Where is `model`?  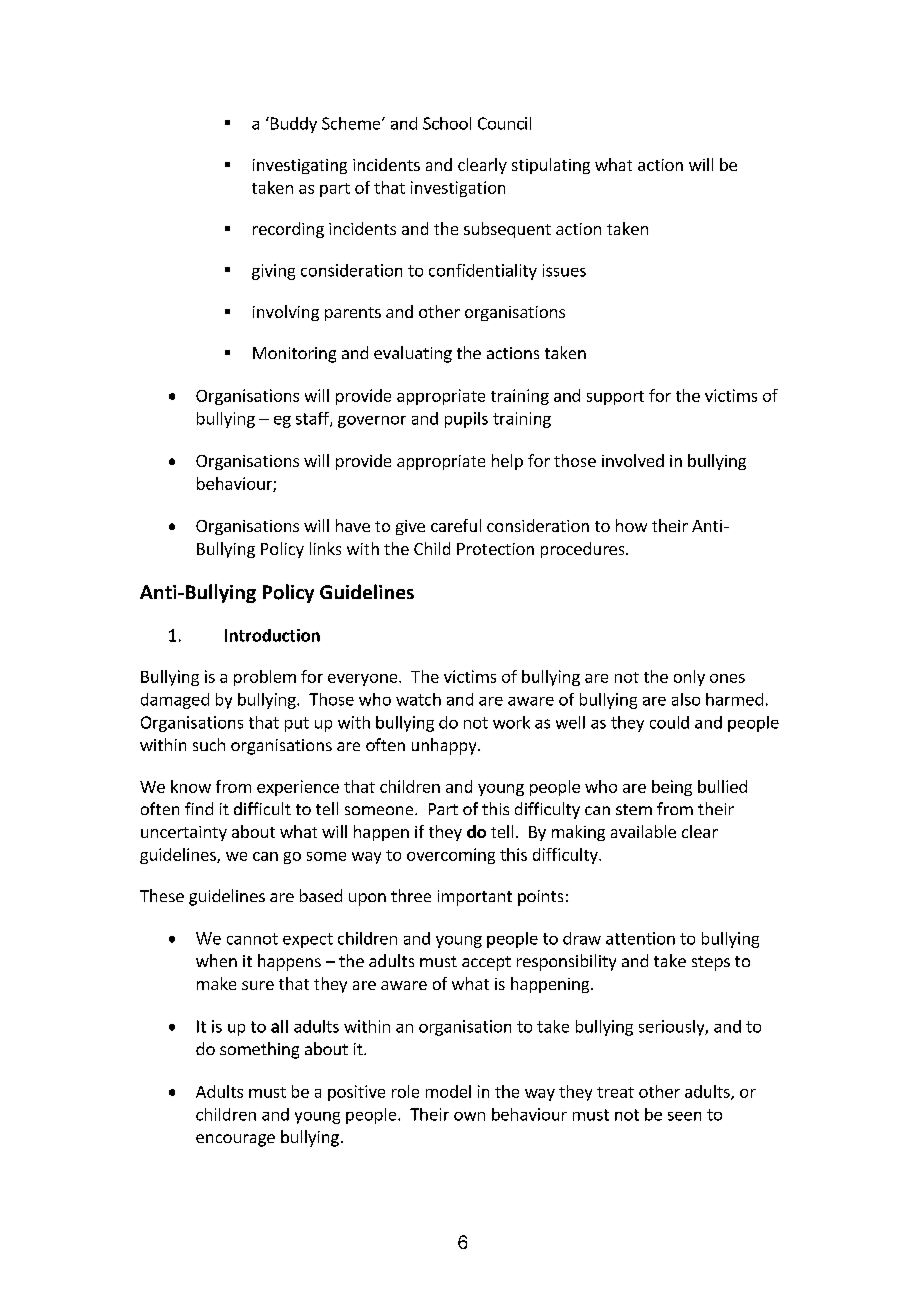 model is located at coordinates (448, 1091).
